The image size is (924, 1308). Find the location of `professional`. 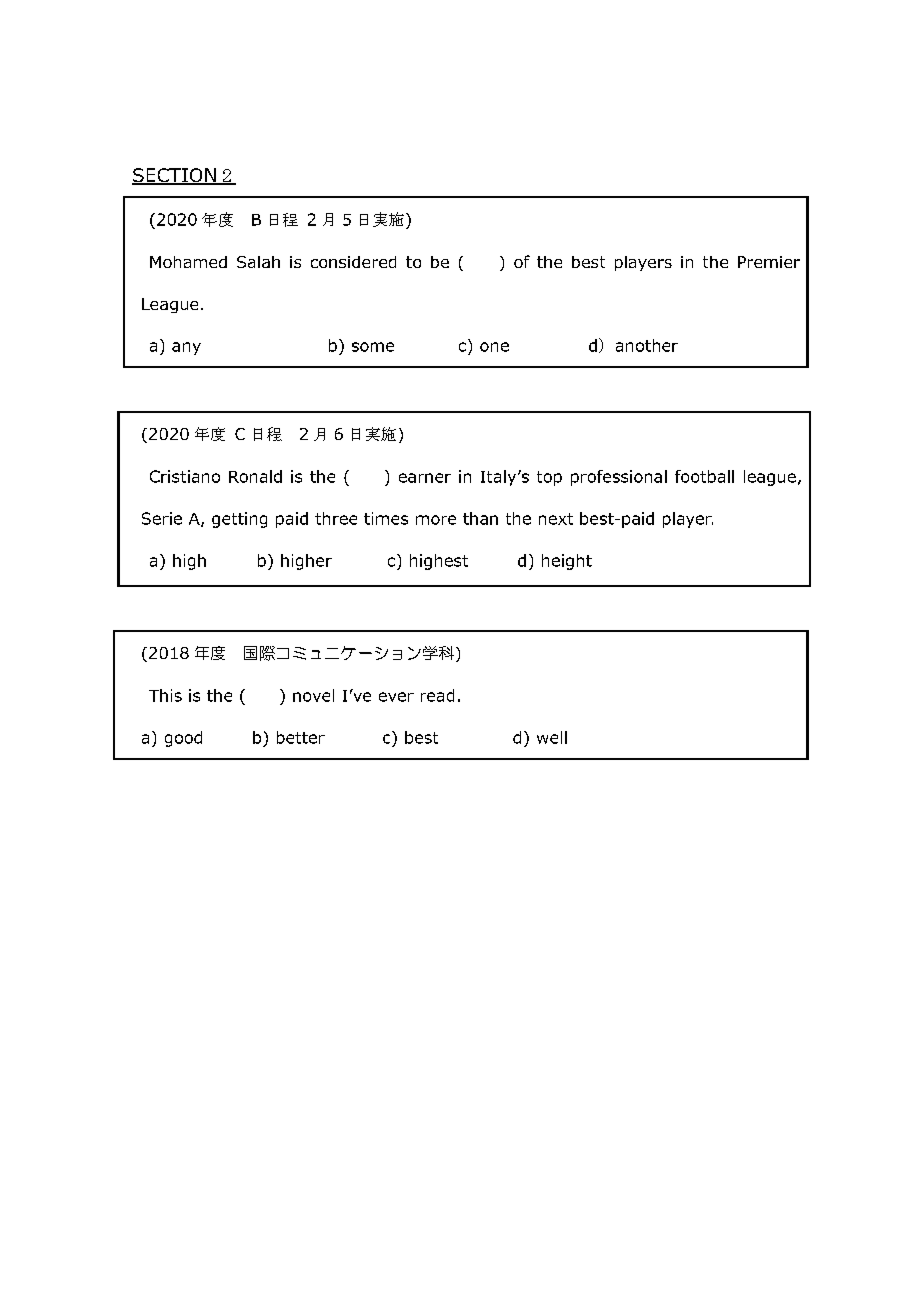

professional is located at coordinates (619, 478).
